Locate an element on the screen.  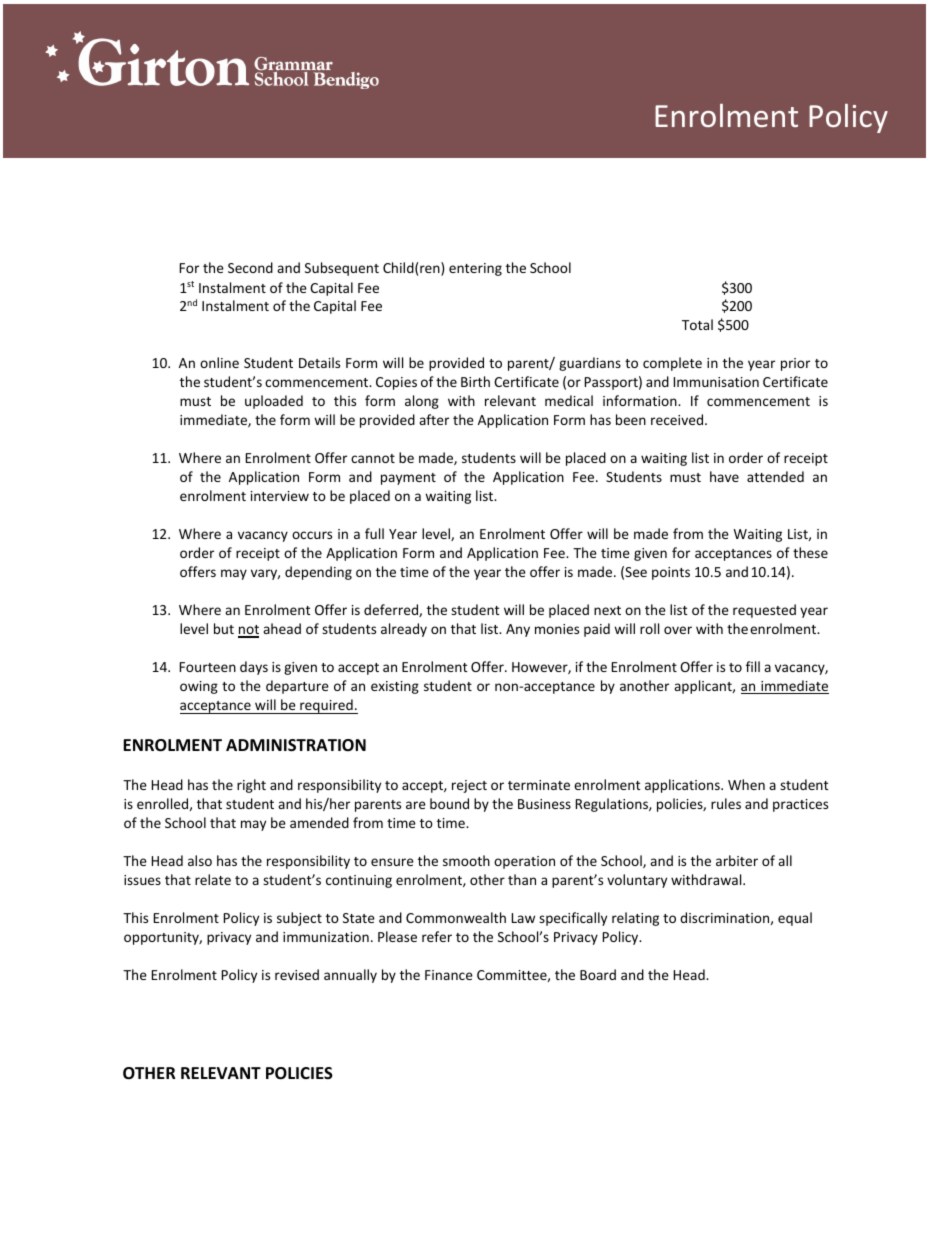
Total is located at coordinates (697, 324).
